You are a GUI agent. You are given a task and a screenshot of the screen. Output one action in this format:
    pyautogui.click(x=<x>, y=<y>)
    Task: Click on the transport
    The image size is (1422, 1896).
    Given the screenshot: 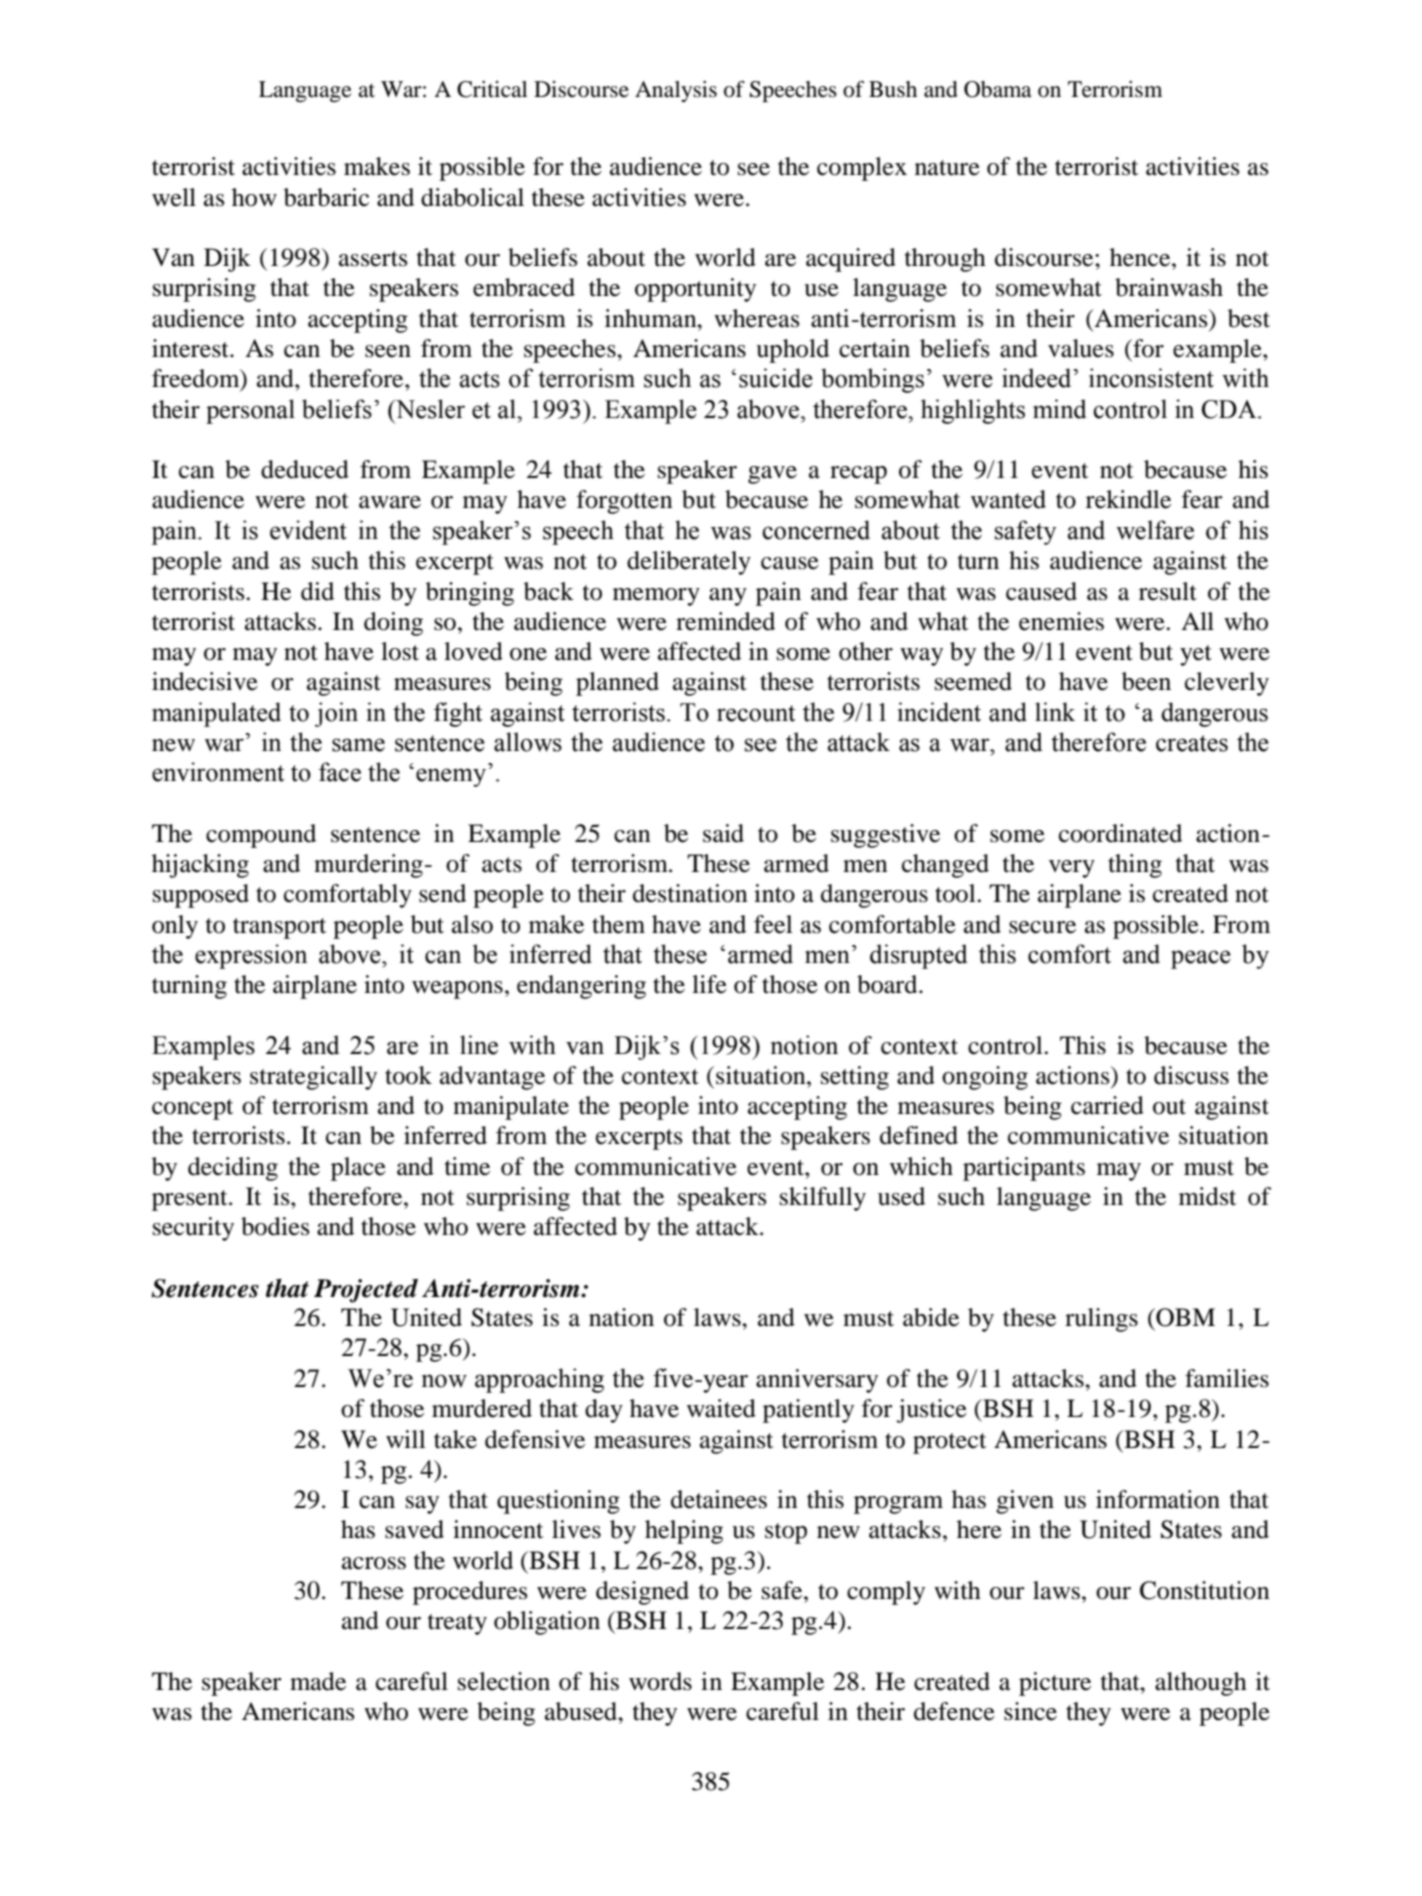 What is the action you would take?
    pyautogui.click(x=279, y=928)
